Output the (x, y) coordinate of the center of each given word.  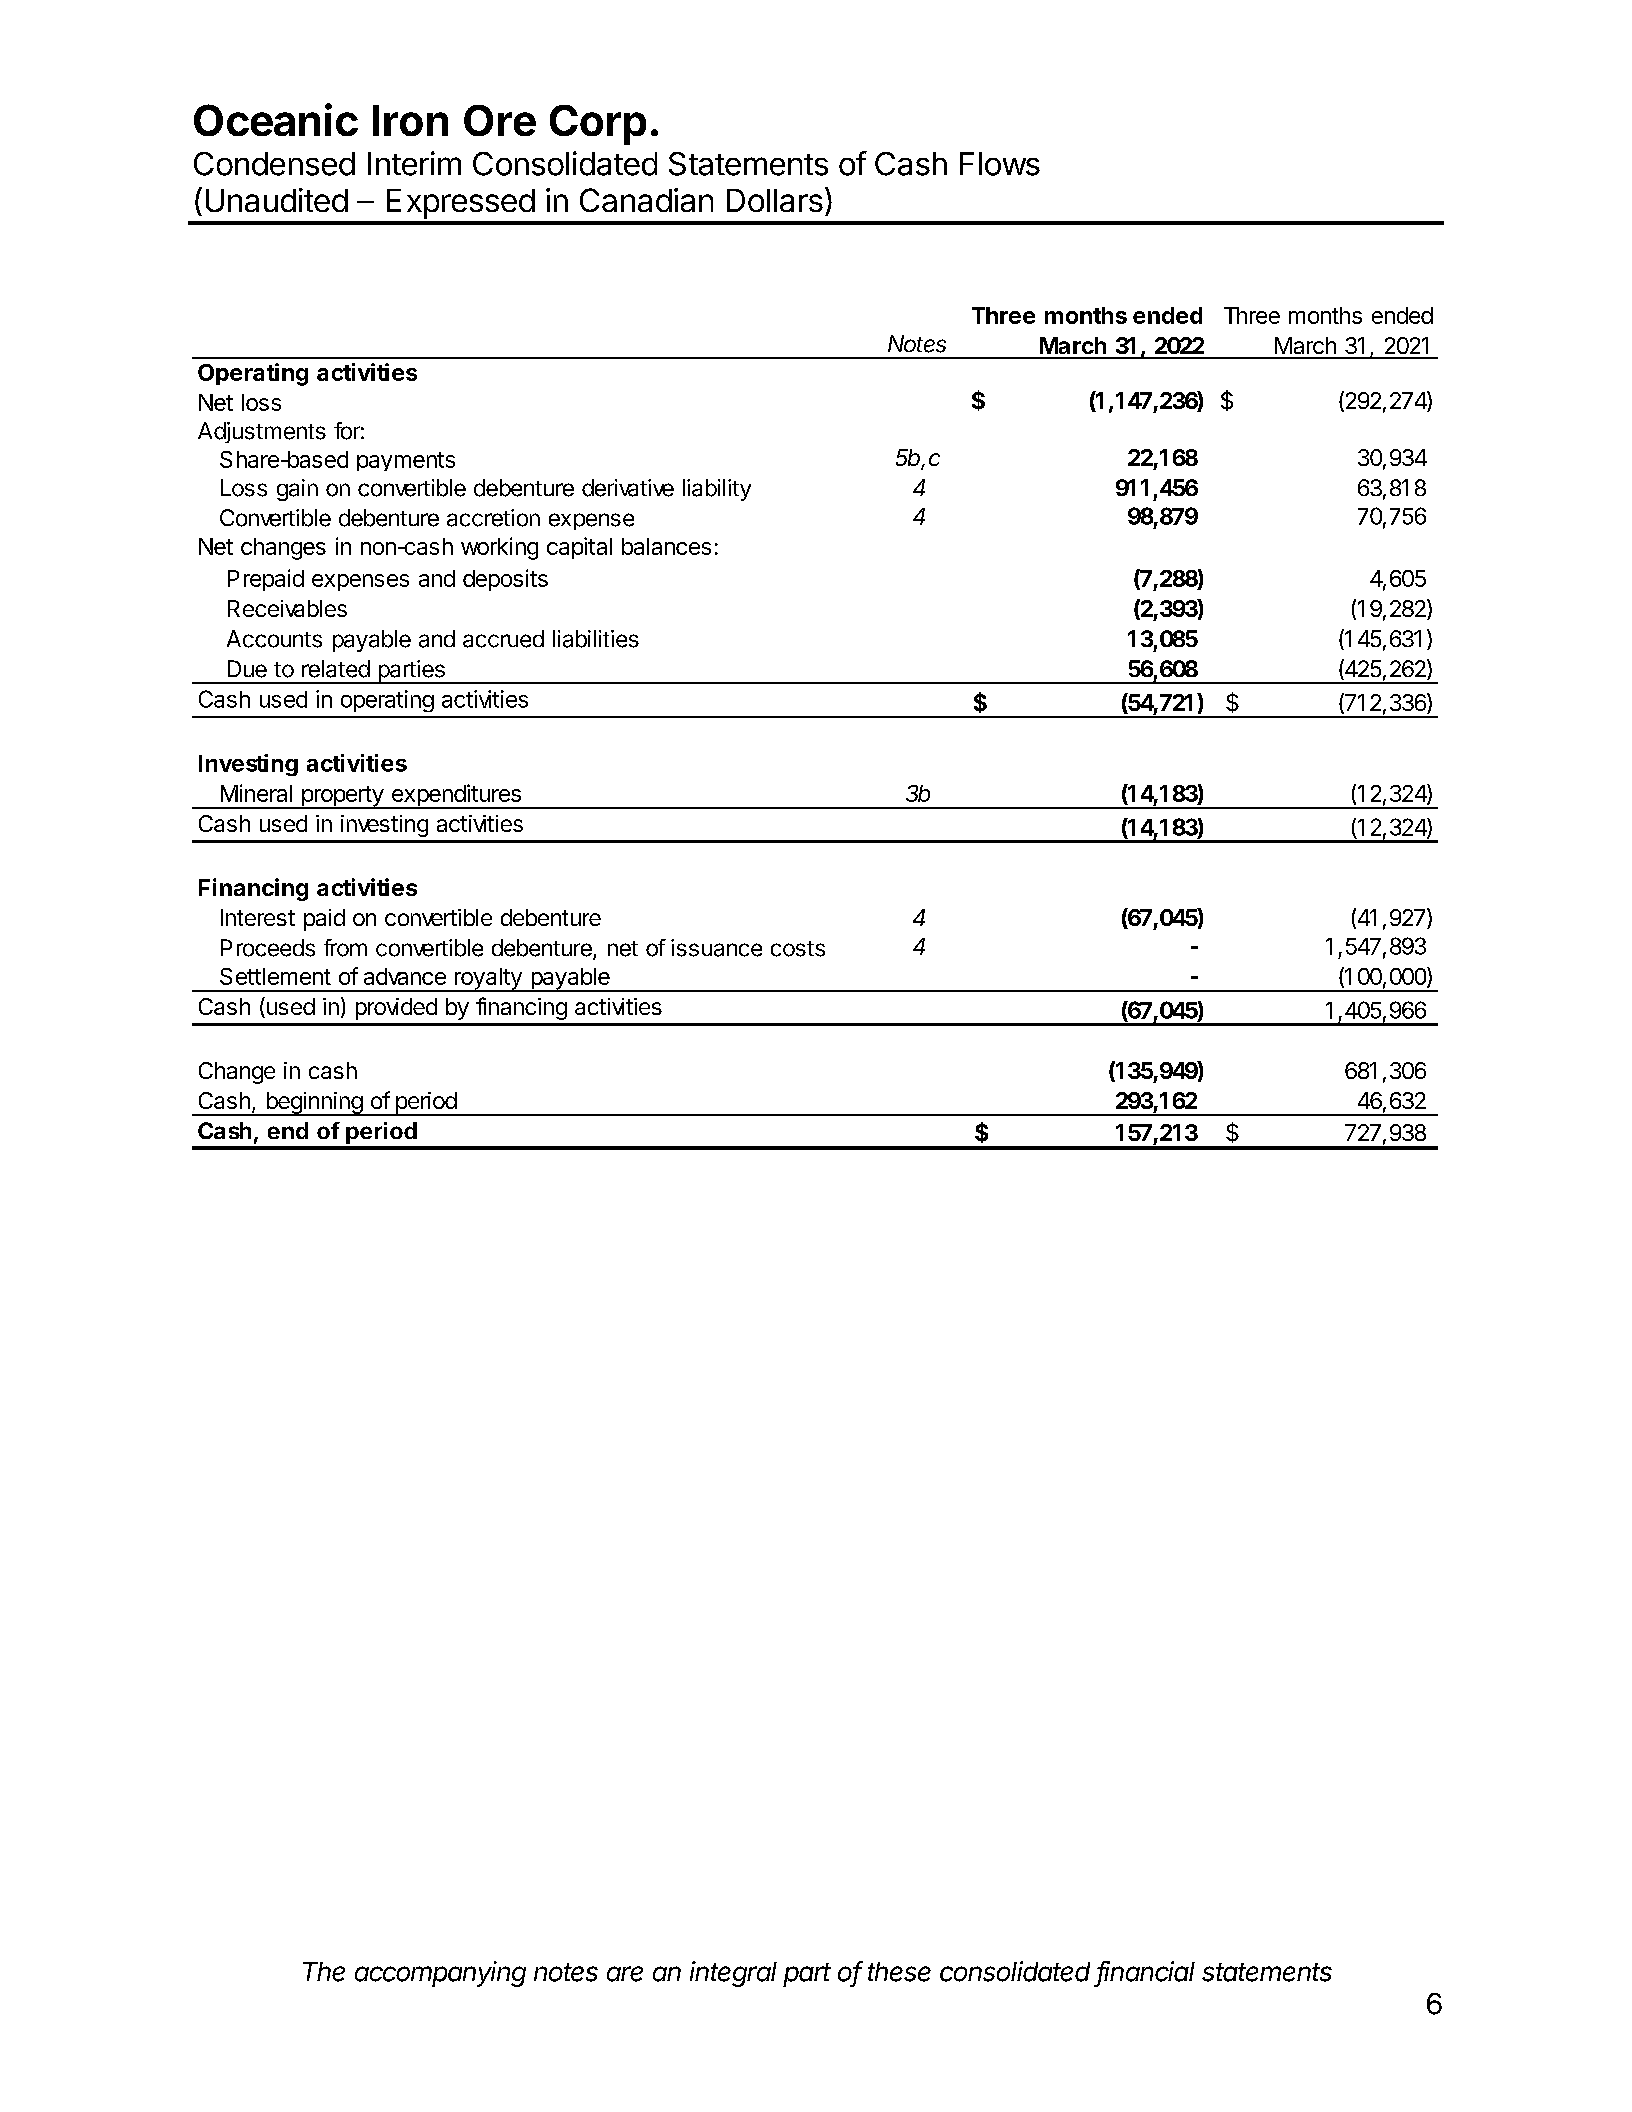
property (342, 797)
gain (297, 490)
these (899, 1972)
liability (717, 490)
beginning (314, 1104)
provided (396, 1009)
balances (666, 546)
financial (1146, 1972)
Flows (1000, 164)
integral (733, 1974)
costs (798, 949)
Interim (414, 163)
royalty (488, 980)
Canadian (646, 200)
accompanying (440, 1974)
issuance (716, 948)
